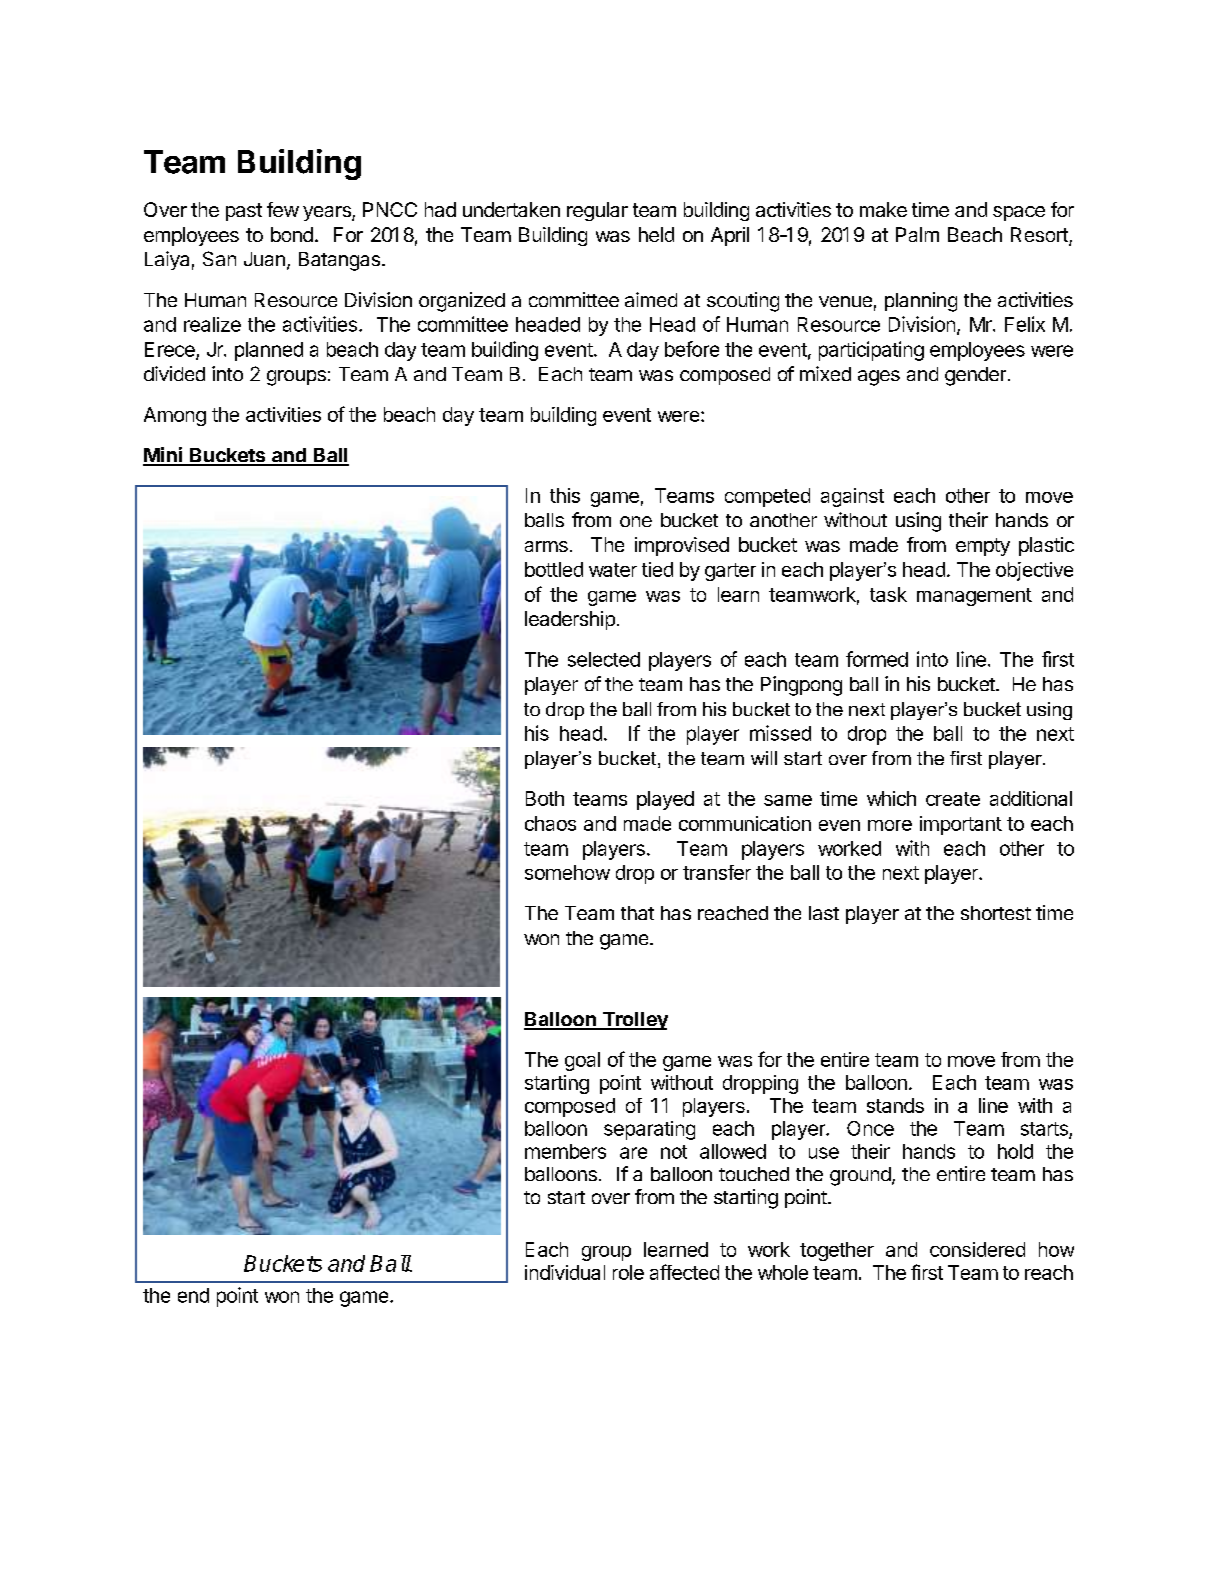  Describe the element at coordinates (565, 1272) in the page. I see `individual` at that location.
